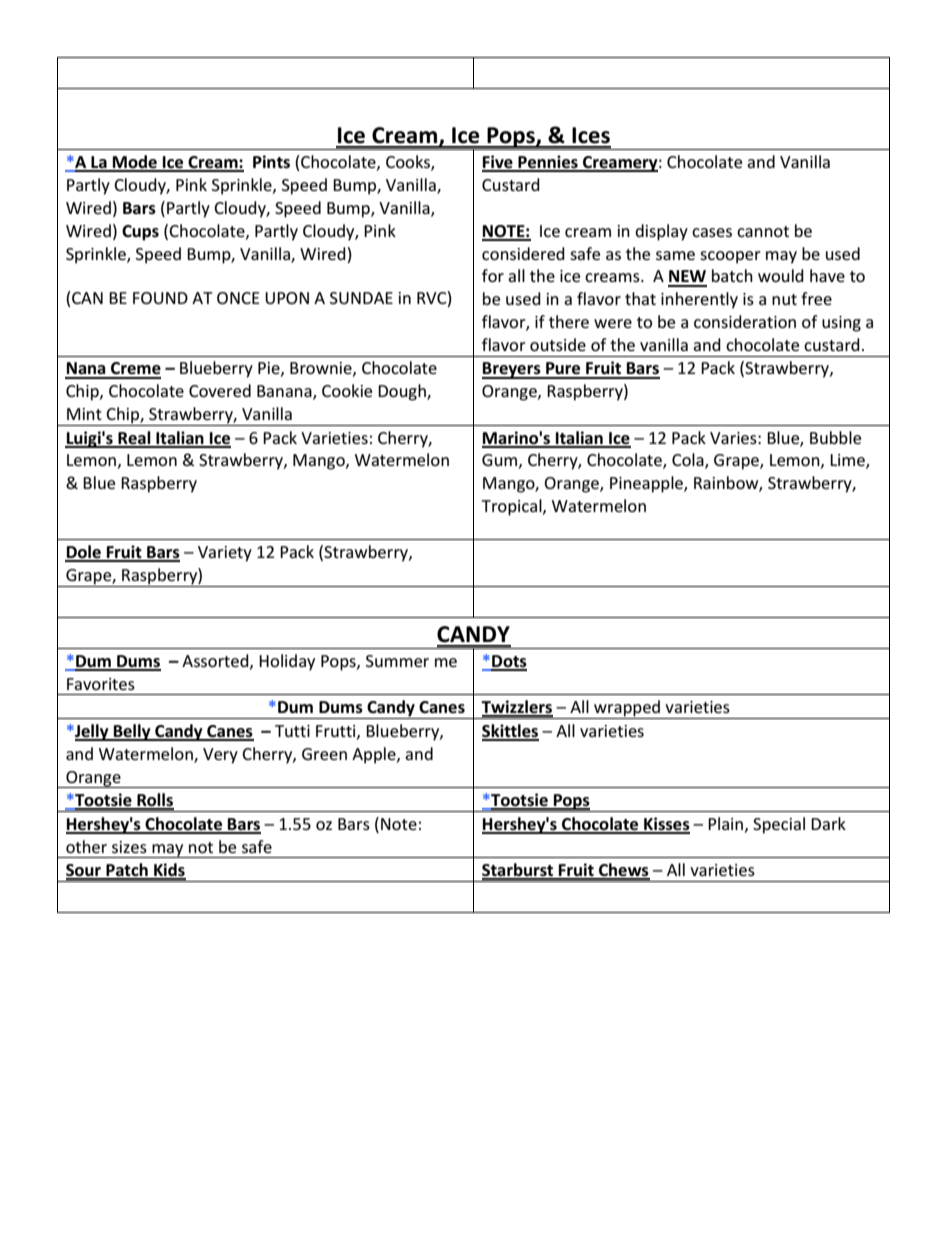 The width and height of the screenshot is (952, 1233). Describe the element at coordinates (519, 871) in the screenshot. I see `Starburst` at that location.
